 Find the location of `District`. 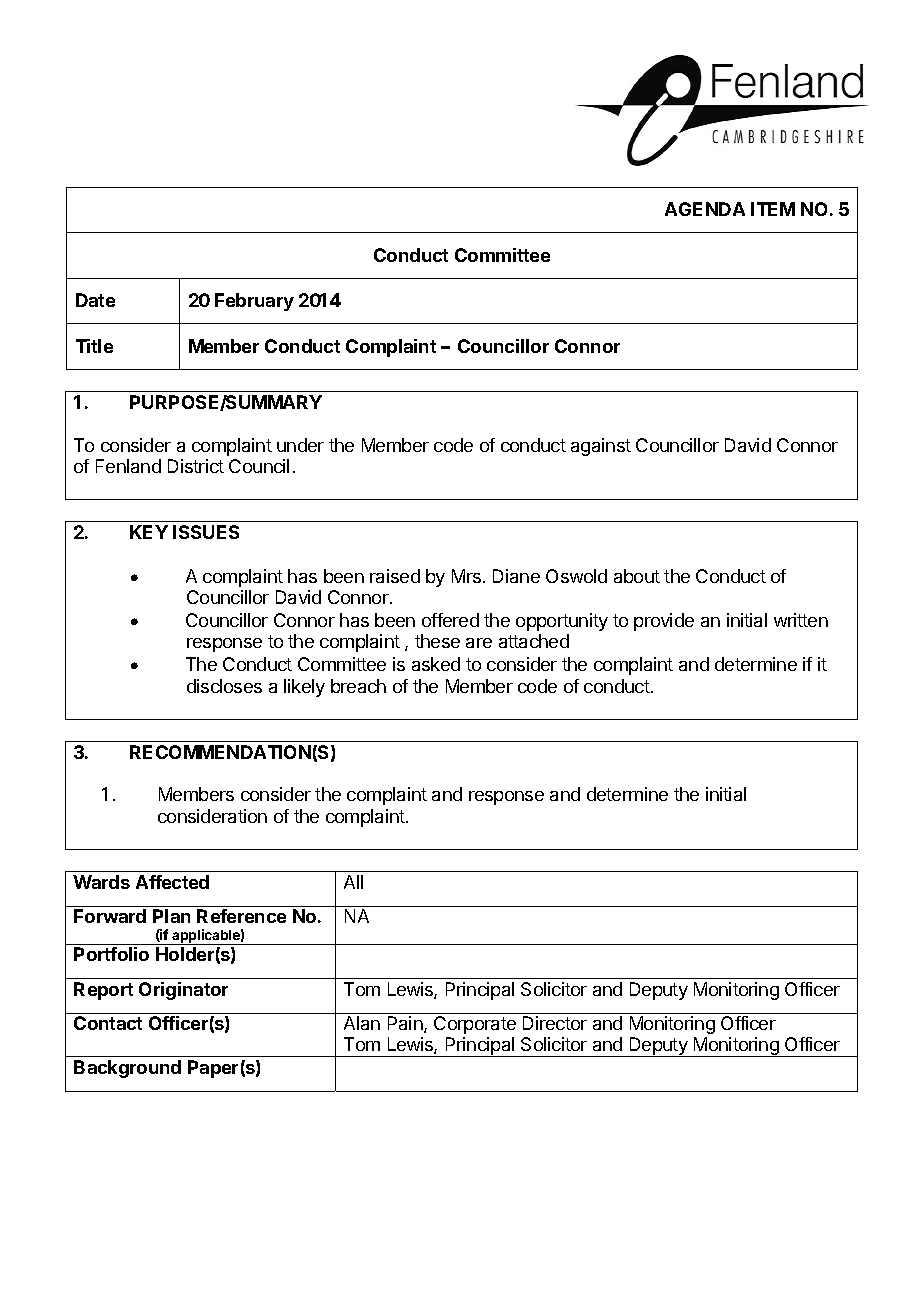

District is located at coordinates (196, 466).
